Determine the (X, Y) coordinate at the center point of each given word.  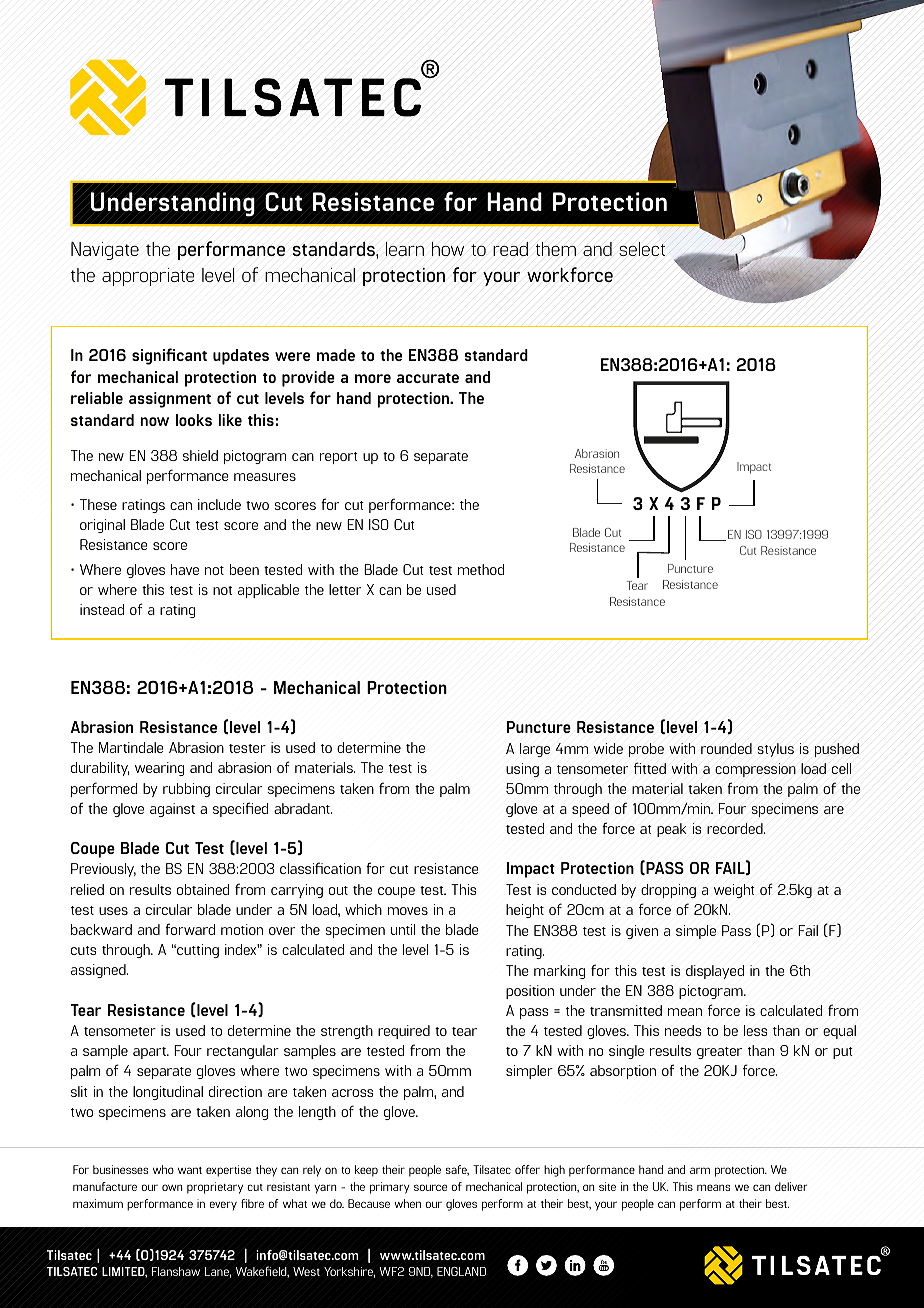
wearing (159, 769)
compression (755, 770)
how (448, 249)
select (642, 249)
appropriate (148, 277)
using (522, 770)
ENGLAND (461, 1271)
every (223, 1205)
